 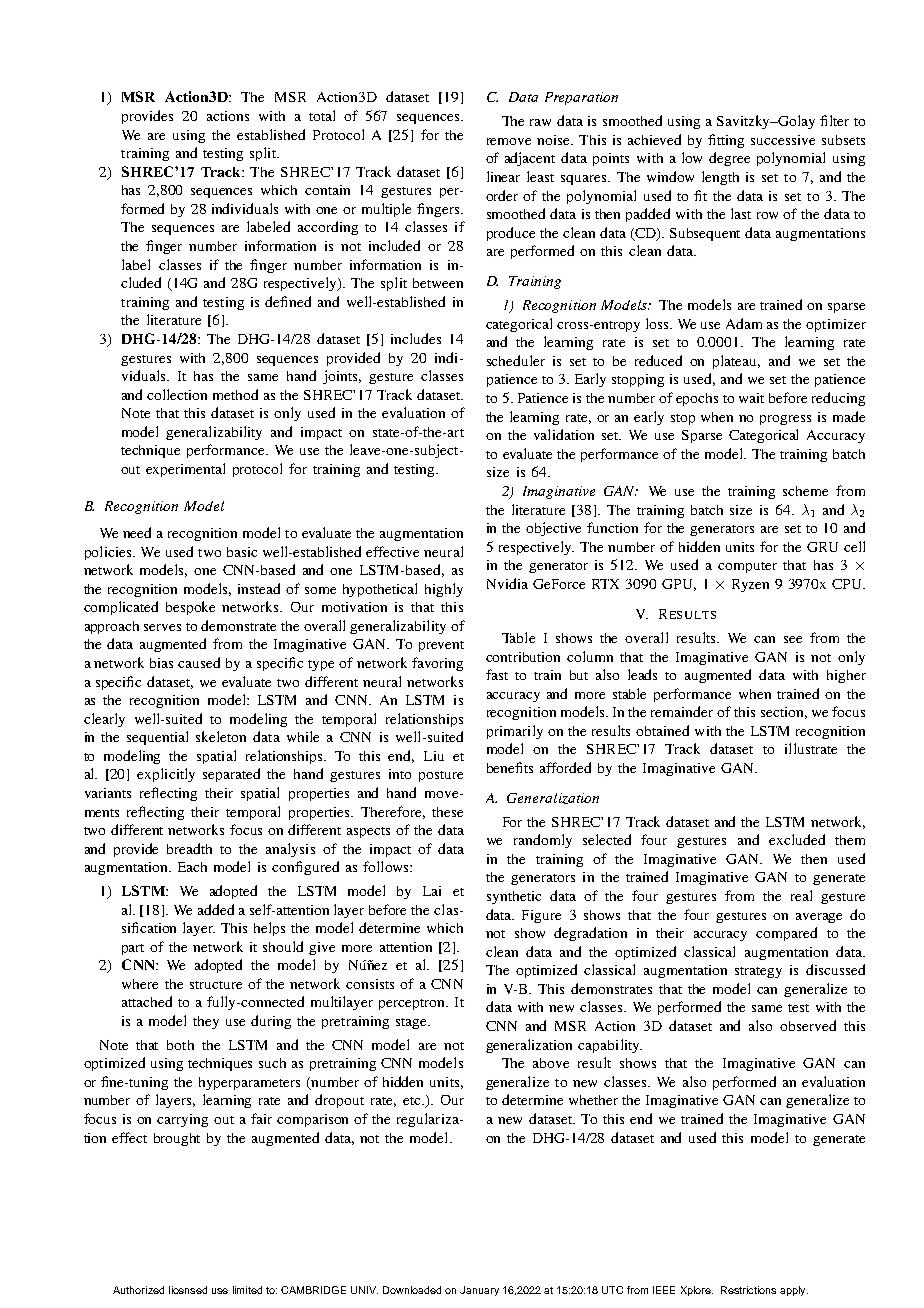 What do you see at coordinates (503, 176) in the page?
I see `linear` at bounding box center [503, 176].
